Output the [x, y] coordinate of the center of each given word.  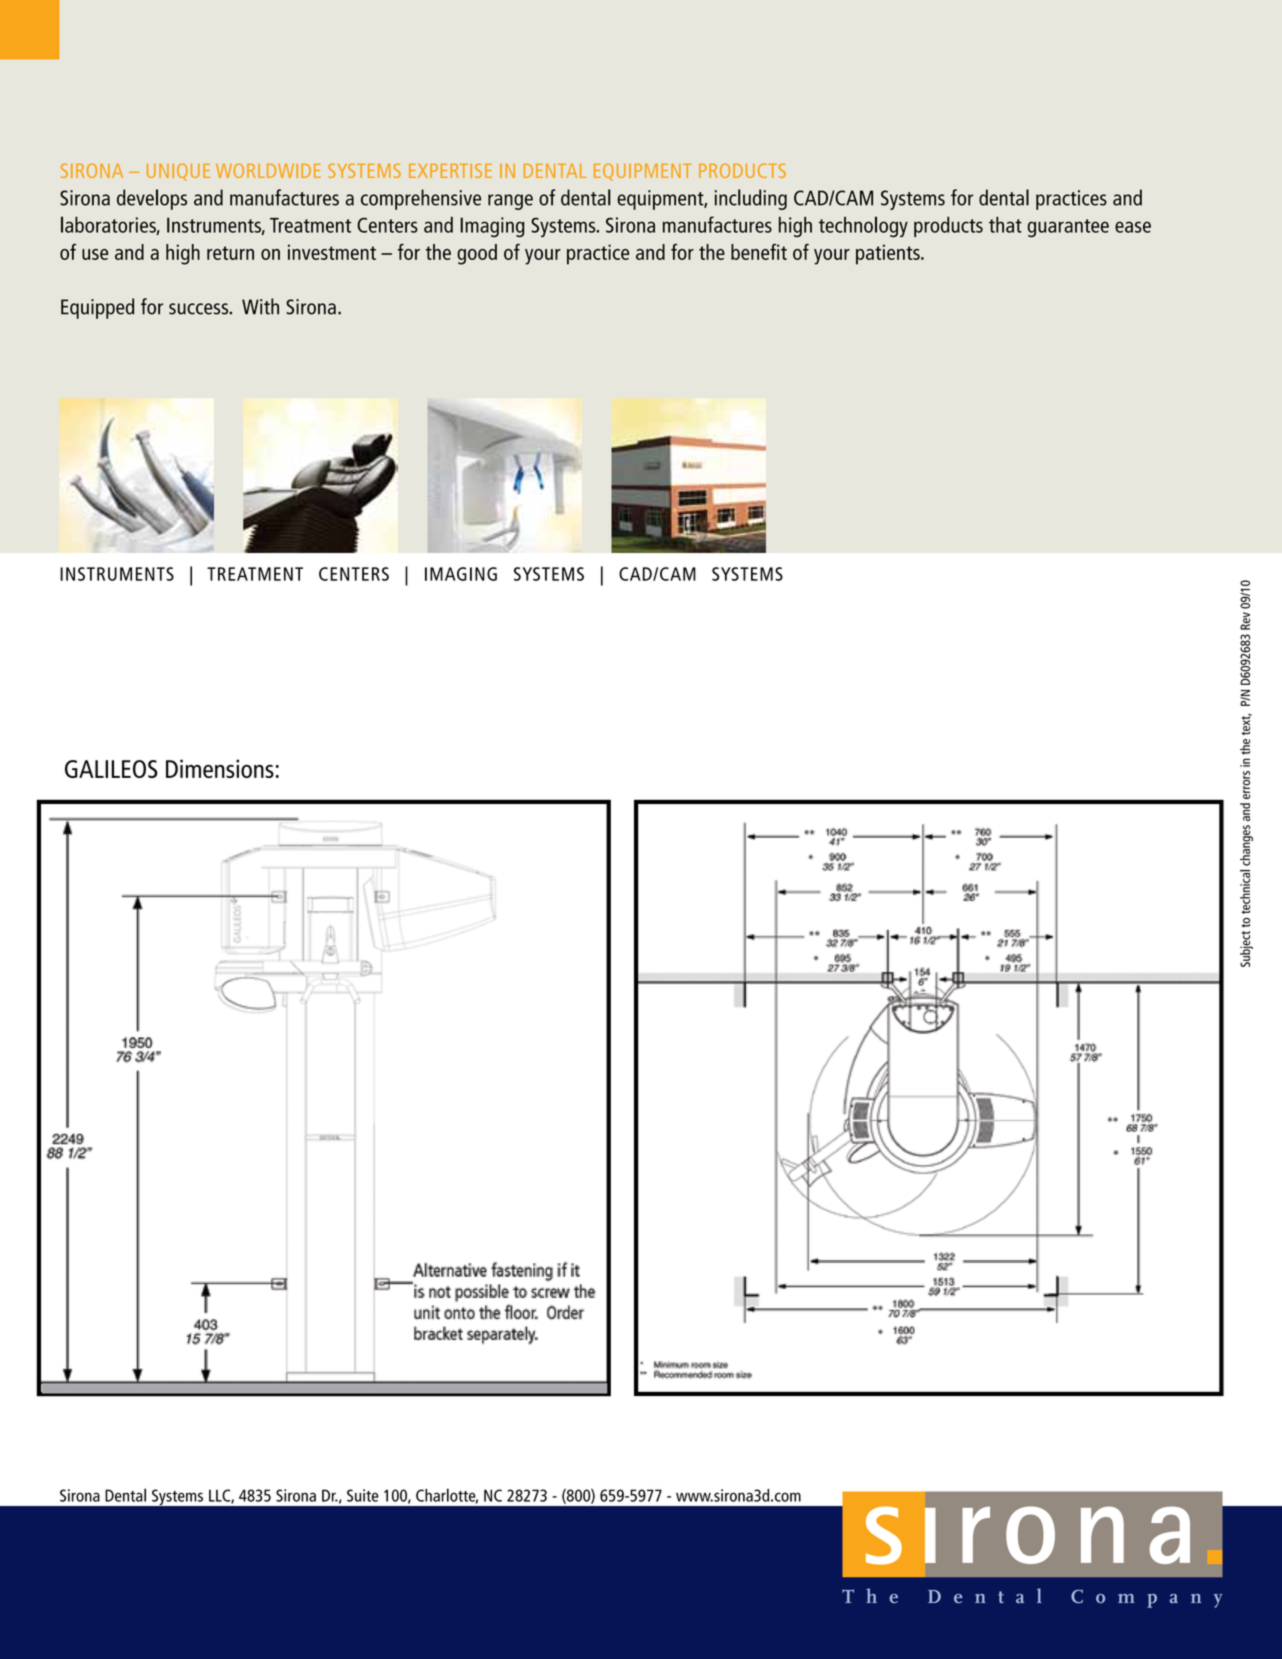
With [260, 306]
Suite [363, 1495]
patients [889, 254]
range [510, 202]
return [230, 253]
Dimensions [220, 768]
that [1005, 224]
